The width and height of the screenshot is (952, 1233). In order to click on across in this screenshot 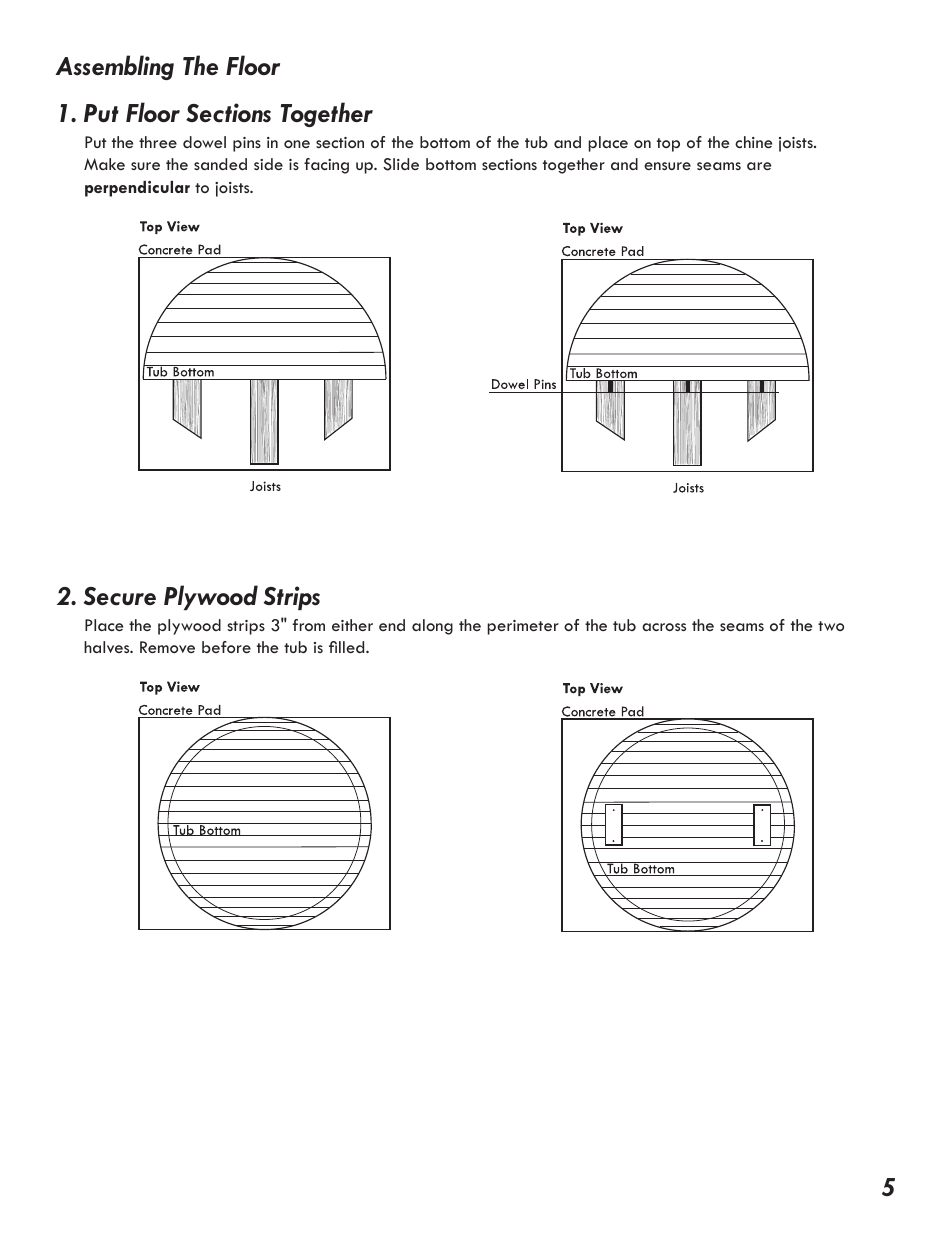, I will do `click(664, 627)`.
